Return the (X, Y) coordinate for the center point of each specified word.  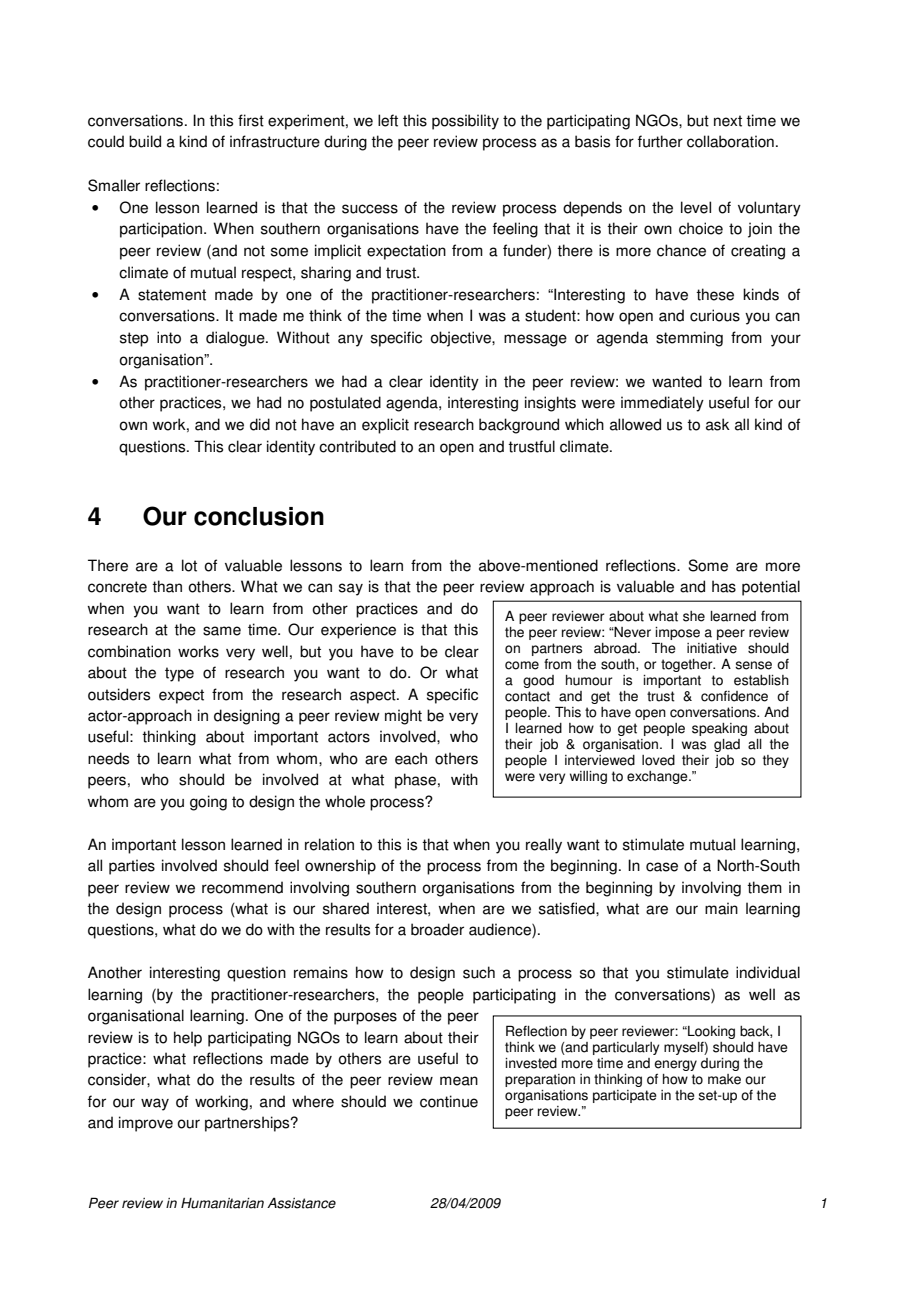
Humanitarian (222, 1203)
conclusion (259, 516)
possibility (465, 122)
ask (718, 424)
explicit (385, 426)
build (145, 141)
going (208, 803)
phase (415, 781)
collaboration (730, 141)
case (662, 867)
